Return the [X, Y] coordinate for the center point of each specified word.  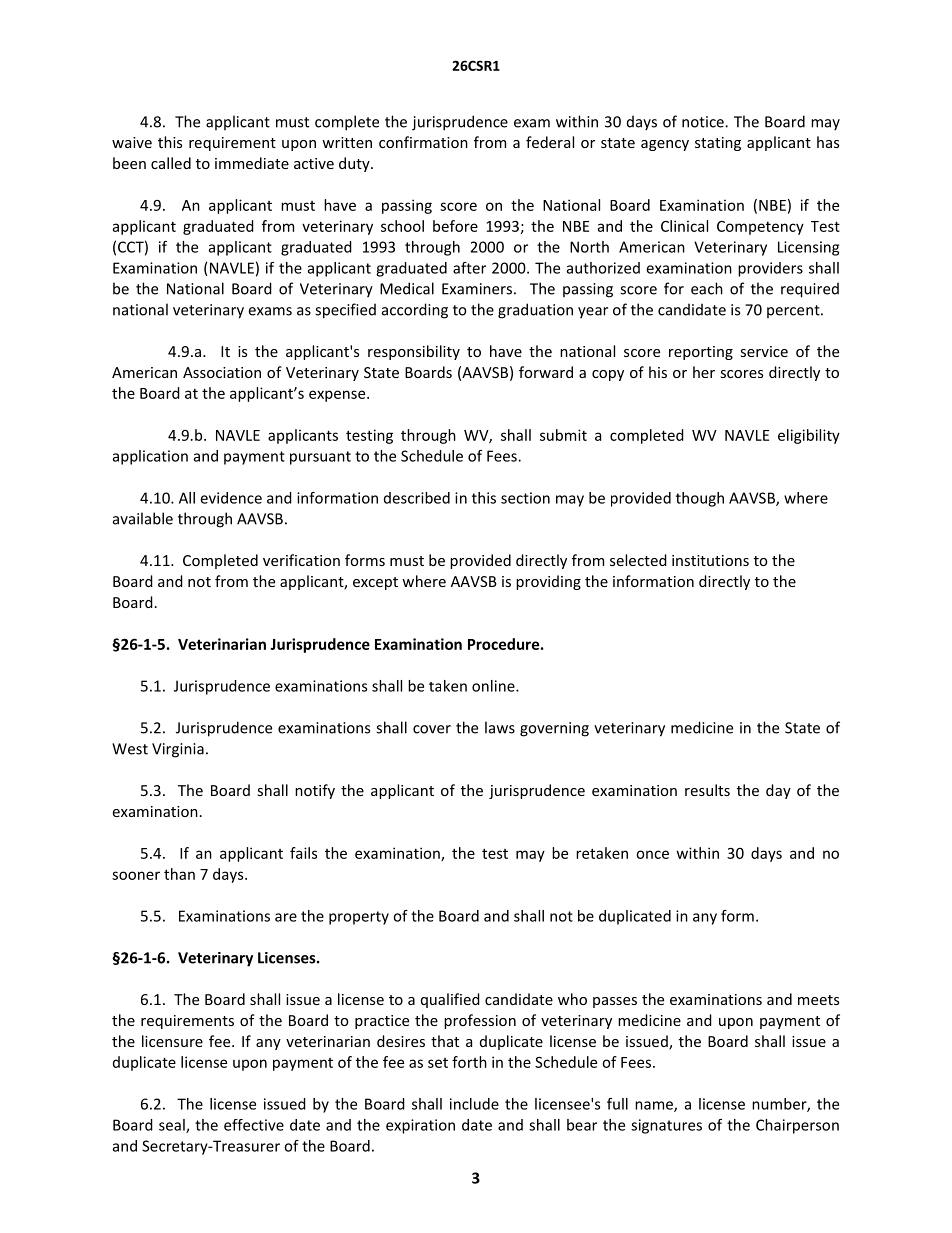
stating [718, 144]
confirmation [423, 142]
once [652, 854]
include [474, 1104]
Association [222, 372]
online [494, 686]
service [764, 351]
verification [301, 560]
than [179, 874]
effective [254, 1125]
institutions [710, 560]
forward [546, 372]
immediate [252, 163]
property [359, 918]
